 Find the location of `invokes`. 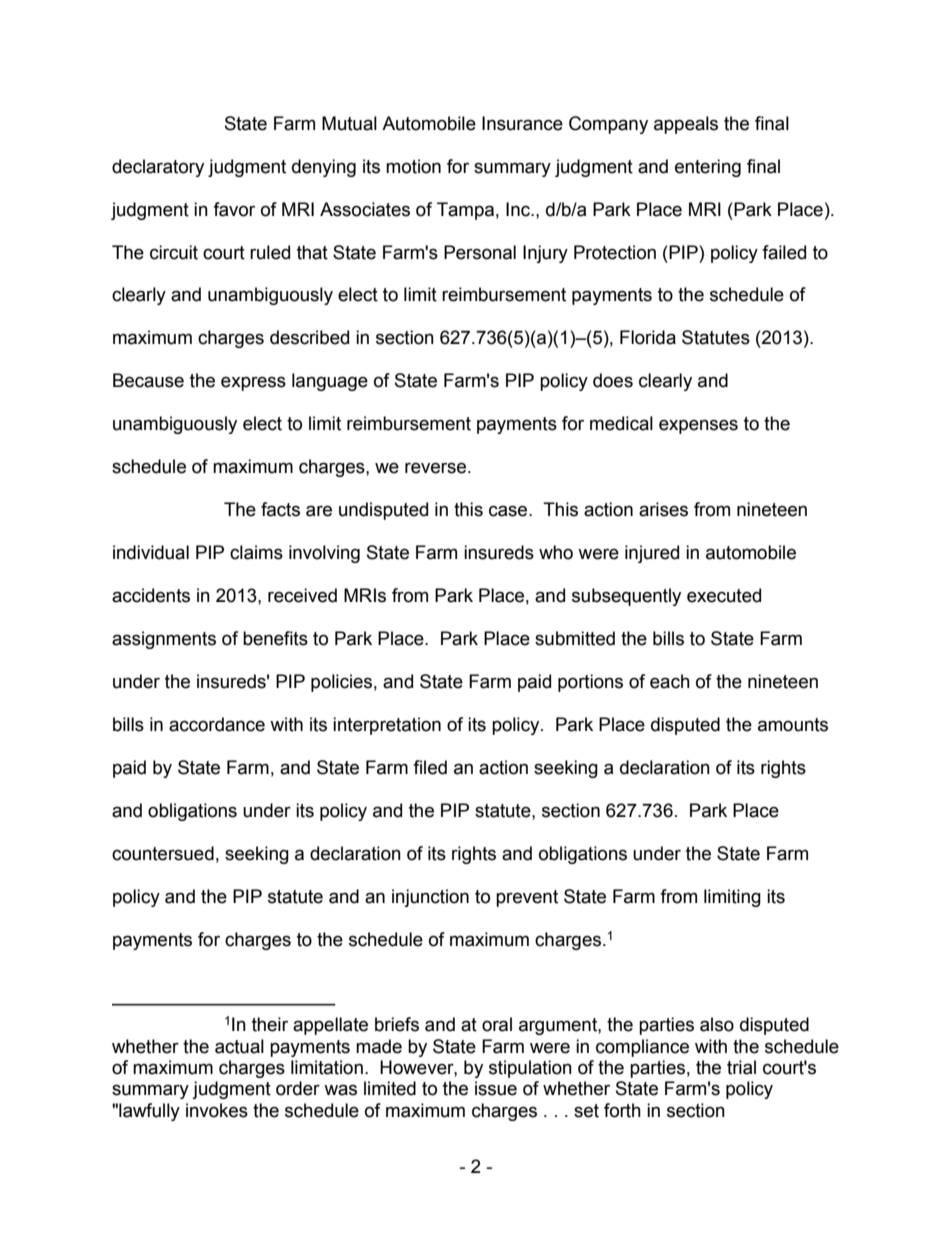

invokes is located at coordinates (217, 1110).
